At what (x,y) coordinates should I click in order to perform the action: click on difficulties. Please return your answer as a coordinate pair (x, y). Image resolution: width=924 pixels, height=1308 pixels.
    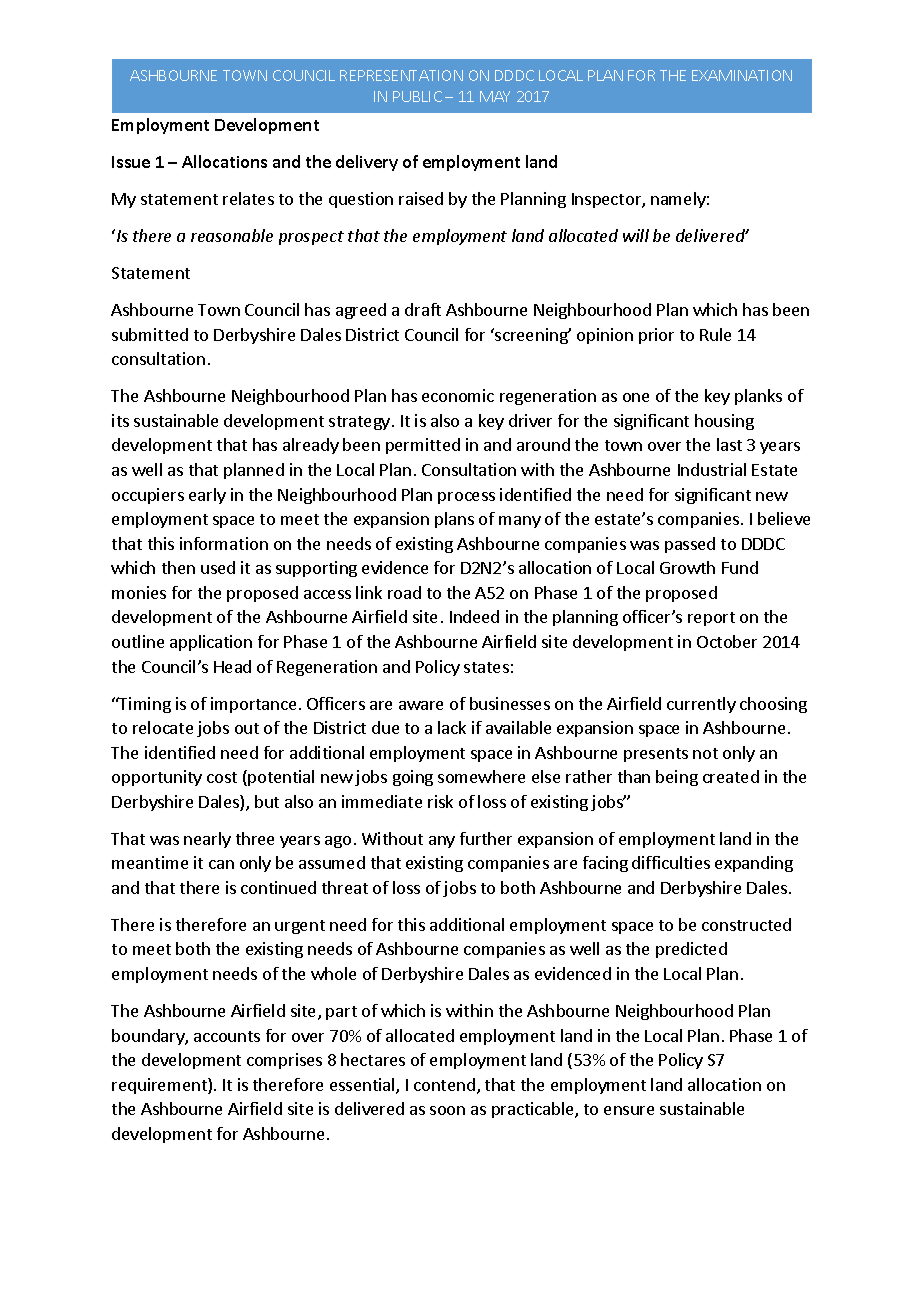
    Looking at the image, I should click on (671, 862).
